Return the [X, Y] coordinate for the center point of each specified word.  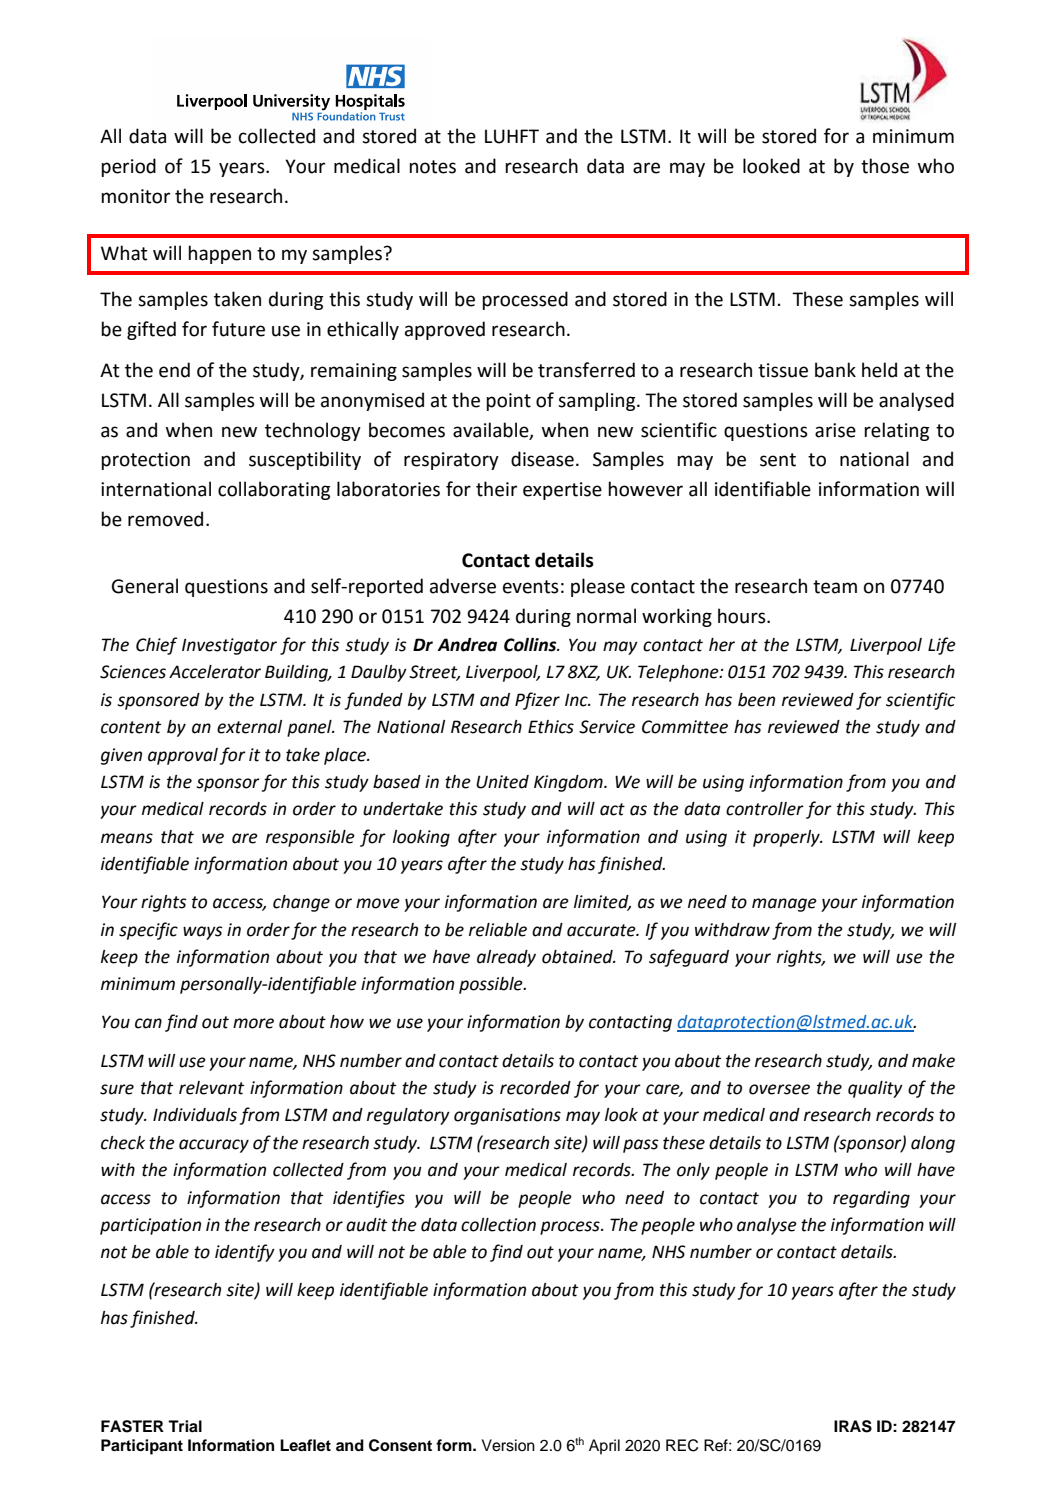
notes [432, 167]
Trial [185, 1426]
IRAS [853, 1426]
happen [219, 254]
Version [508, 1445]
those [885, 166]
